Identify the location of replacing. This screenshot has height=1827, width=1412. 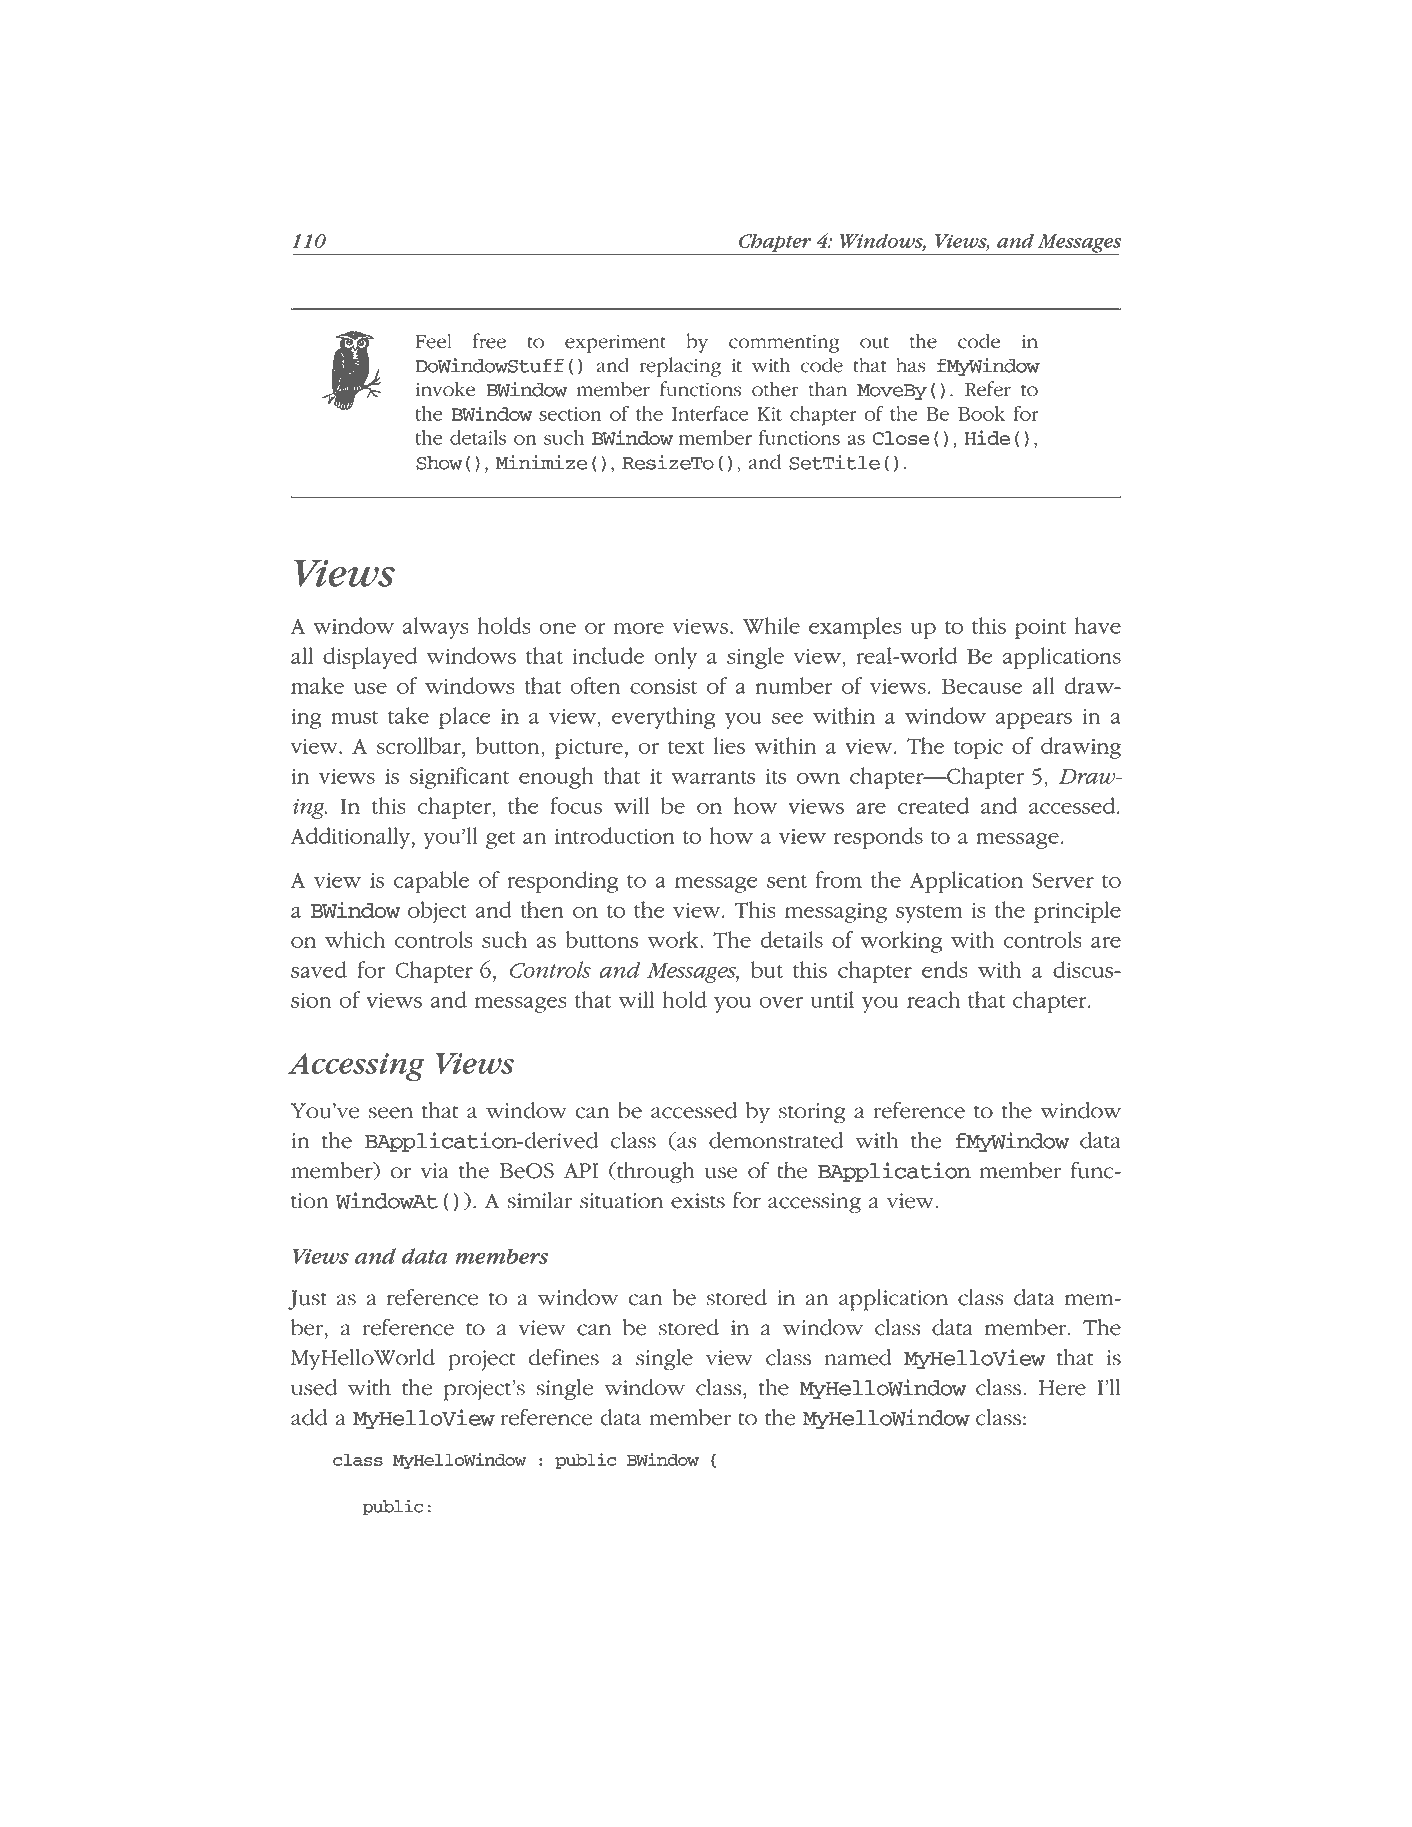
(680, 367).
